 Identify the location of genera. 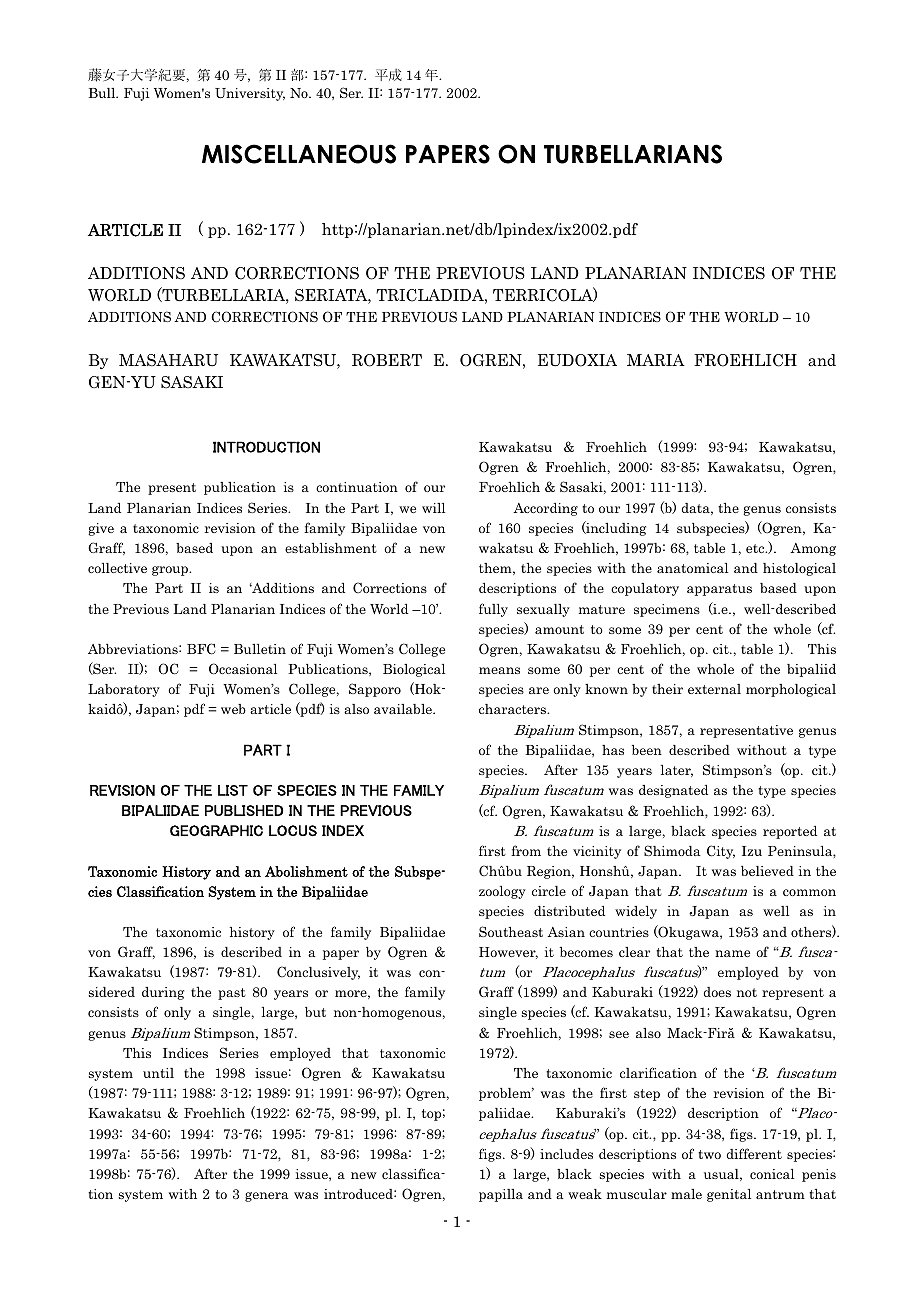
(266, 1197).
